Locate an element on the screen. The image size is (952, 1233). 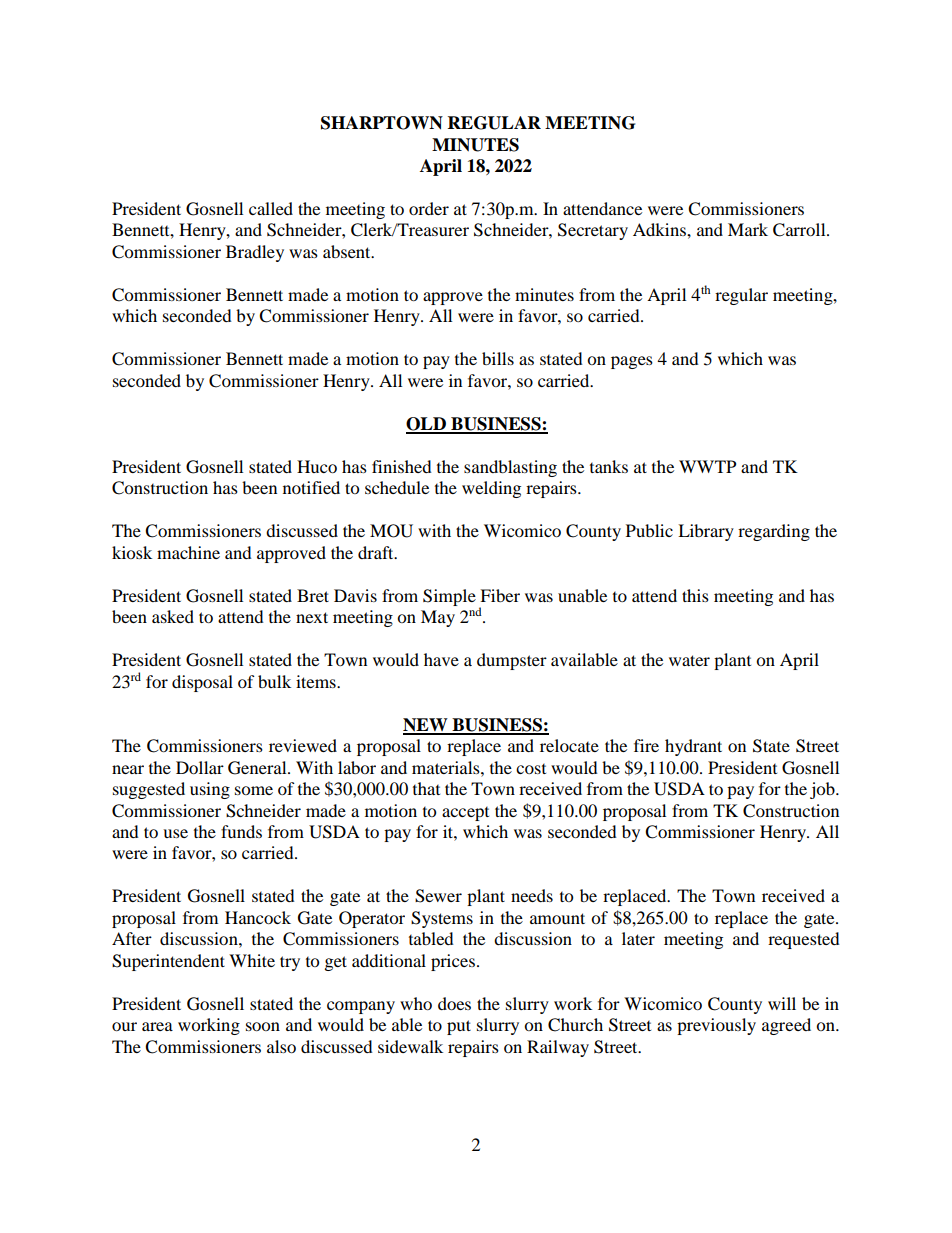
NEW is located at coordinates (426, 726).
